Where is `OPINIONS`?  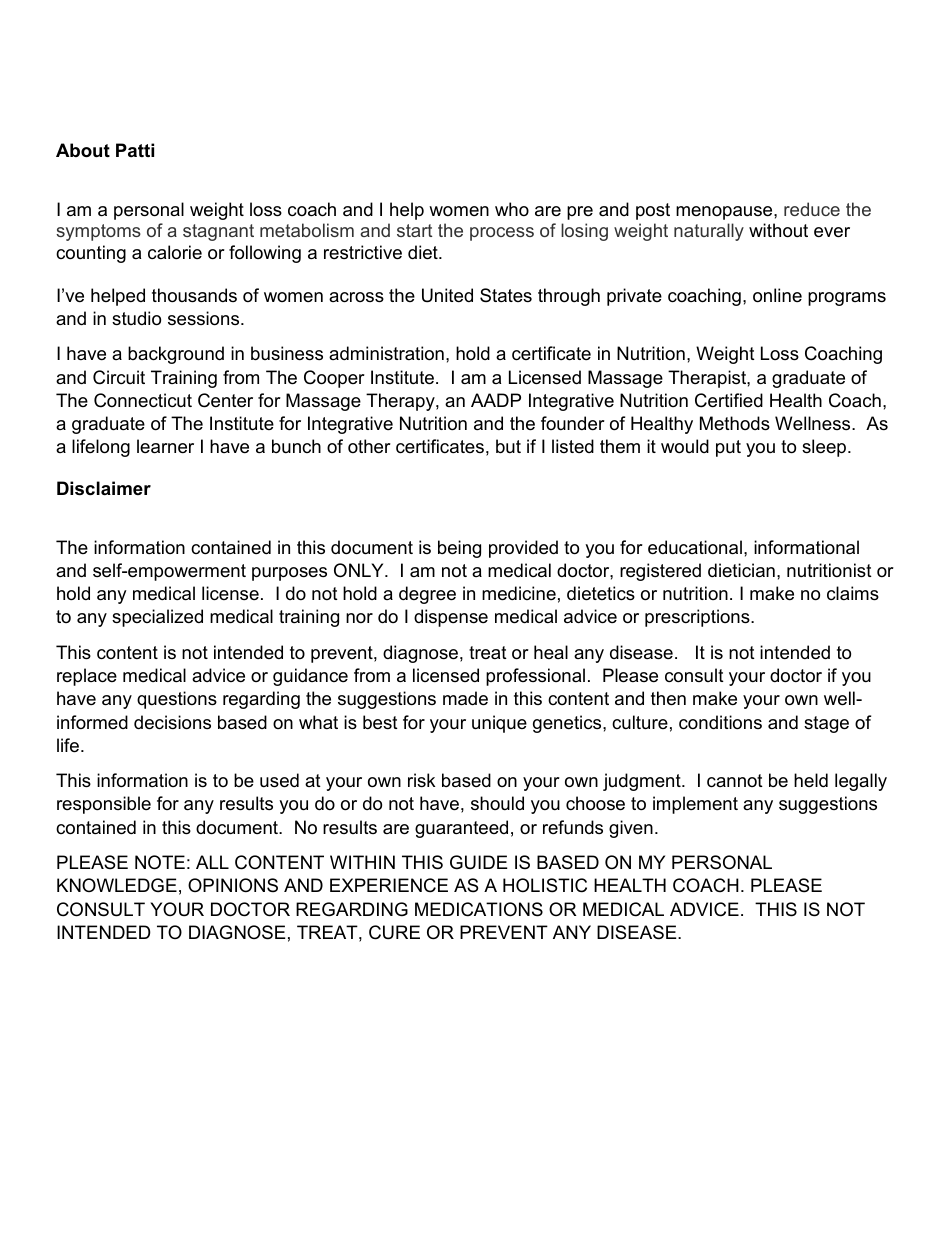
OPINIONS is located at coordinates (233, 885).
